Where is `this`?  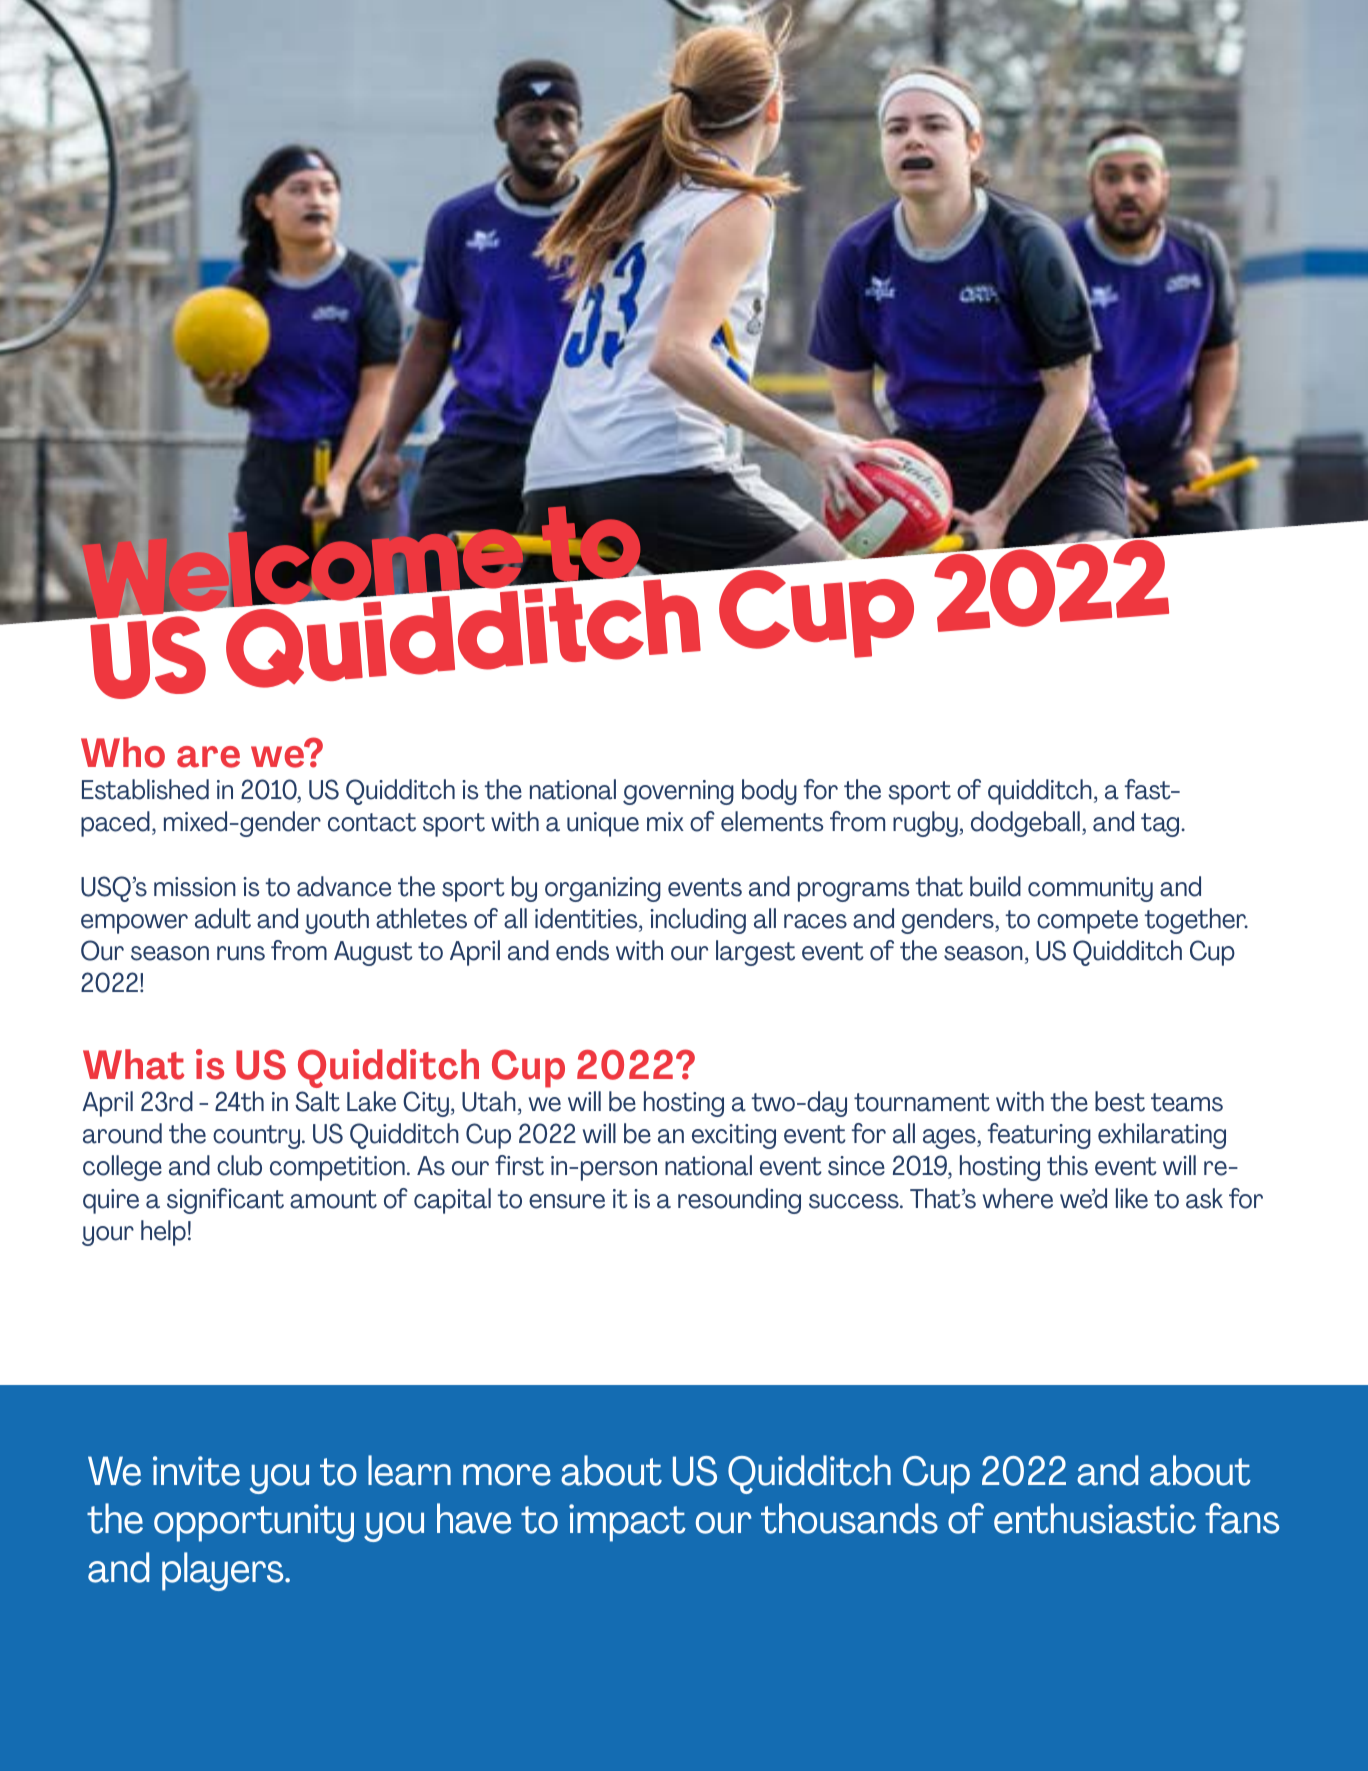 this is located at coordinates (1067, 1165).
